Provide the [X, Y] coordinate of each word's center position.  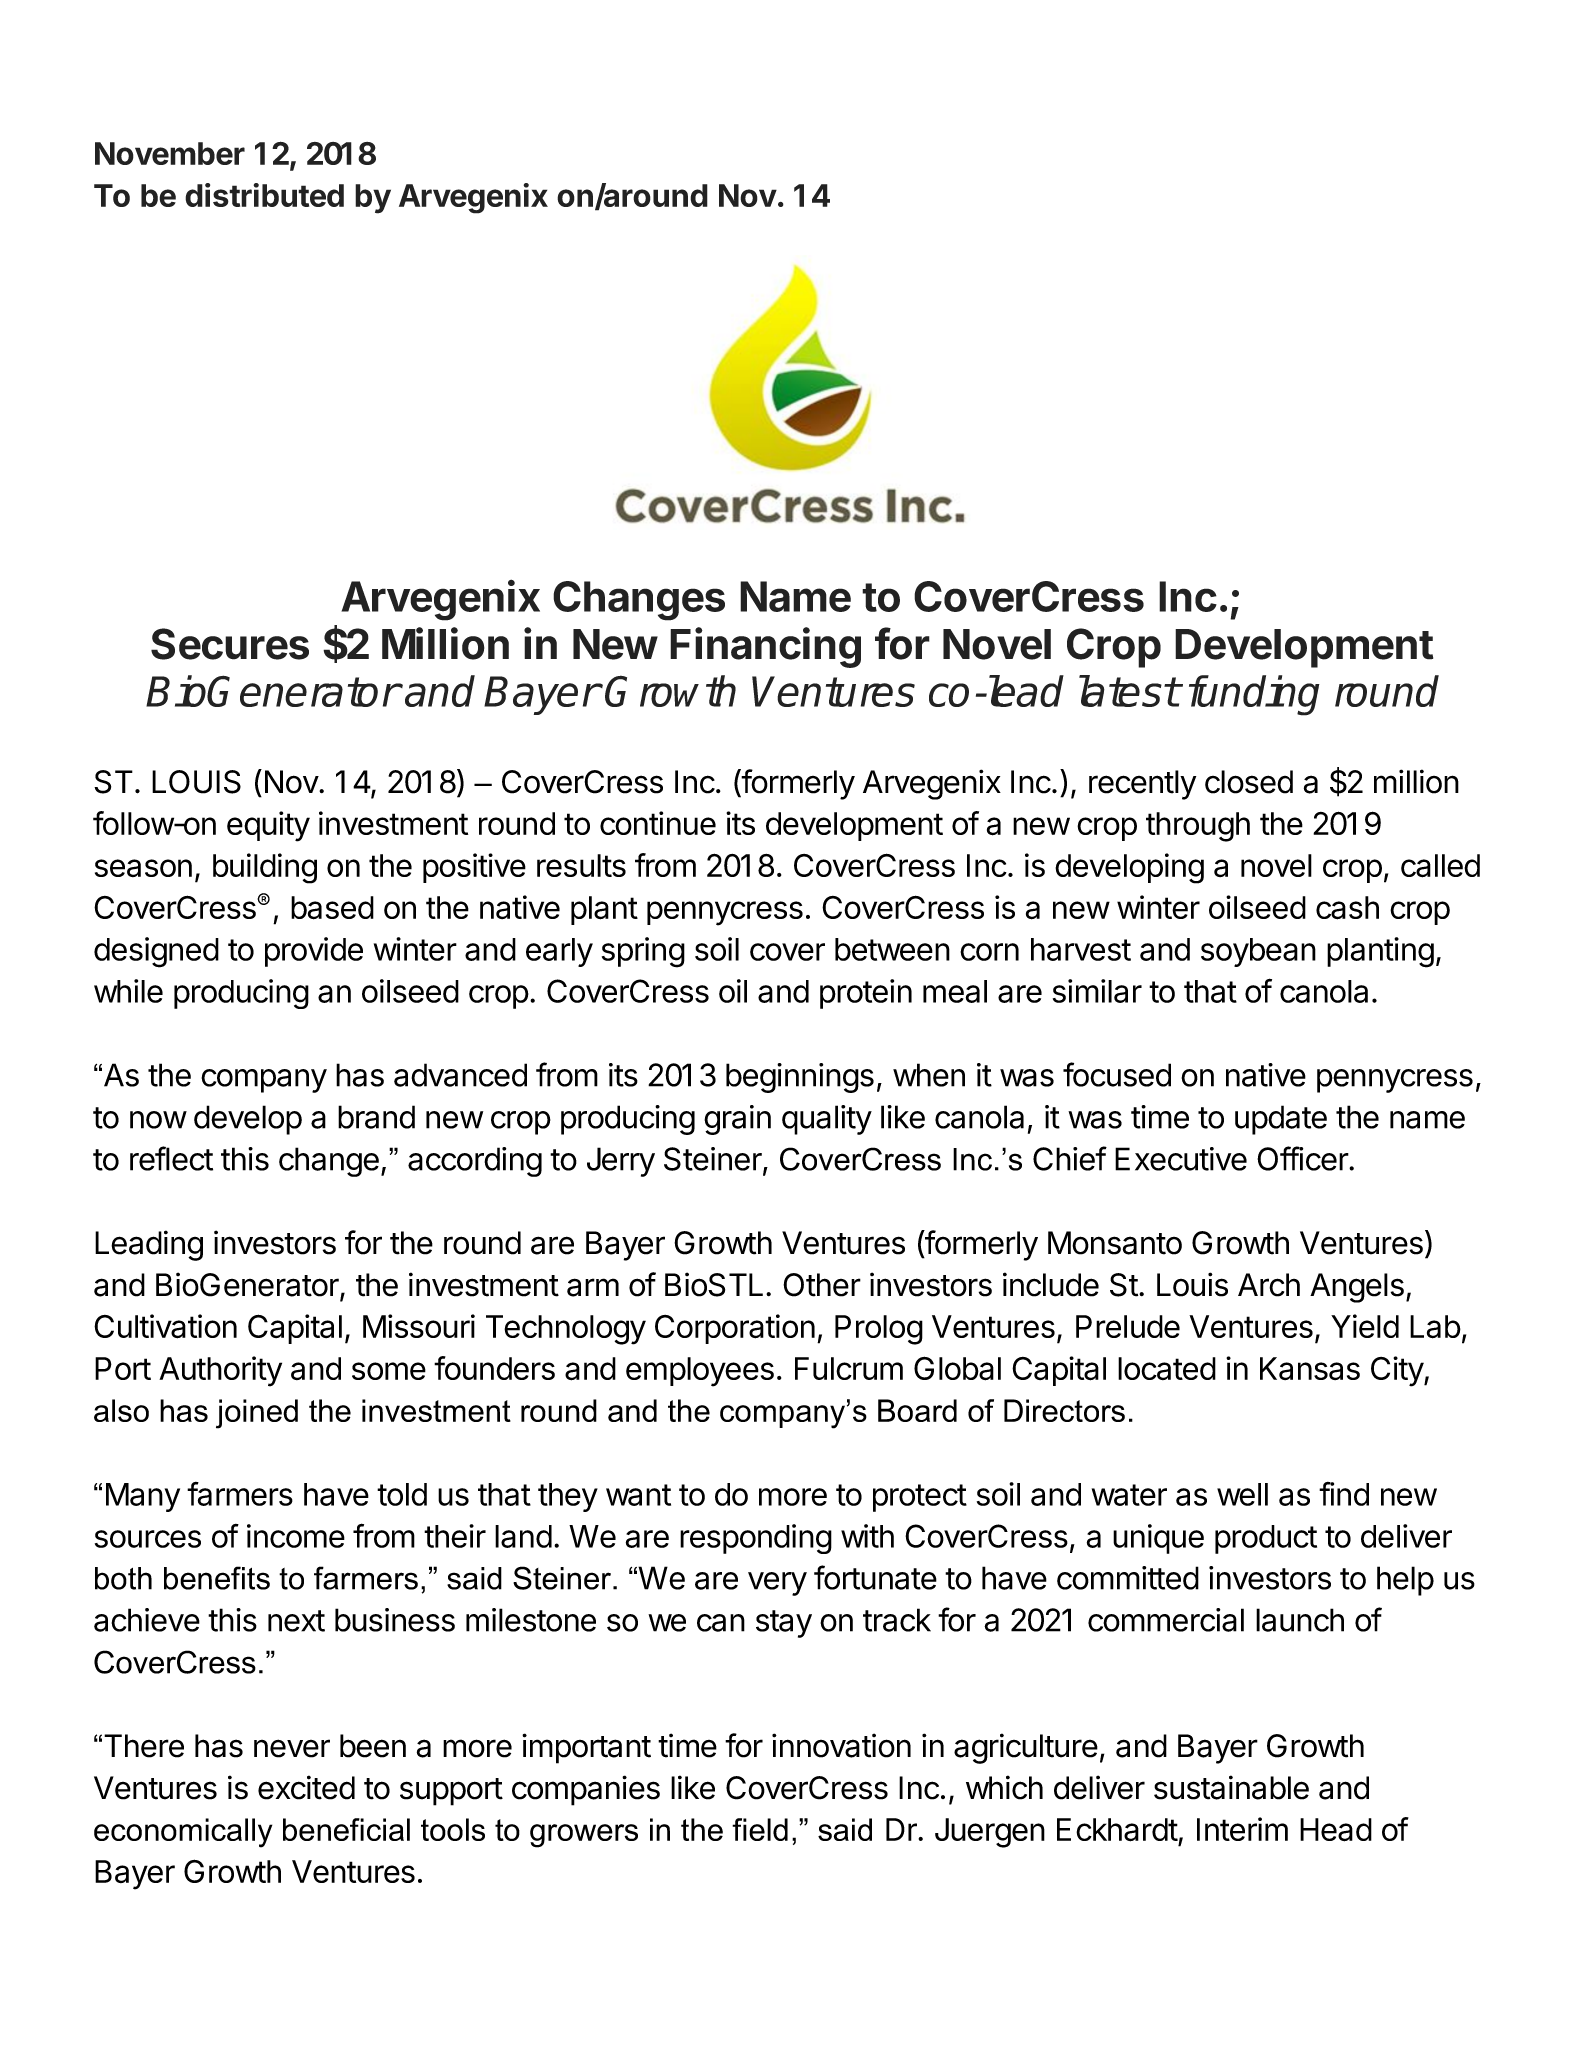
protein [866, 994]
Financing [765, 647]
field [760, 1829]
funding [1254, 695]
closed [1249, 782]
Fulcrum [849, 1368]
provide [314, 952]
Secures [230, 644]
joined [257, 1414]
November [170, 153]
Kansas [1310, 1368]
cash [1347, 908]
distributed [264, 195]
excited [306, 1787]
